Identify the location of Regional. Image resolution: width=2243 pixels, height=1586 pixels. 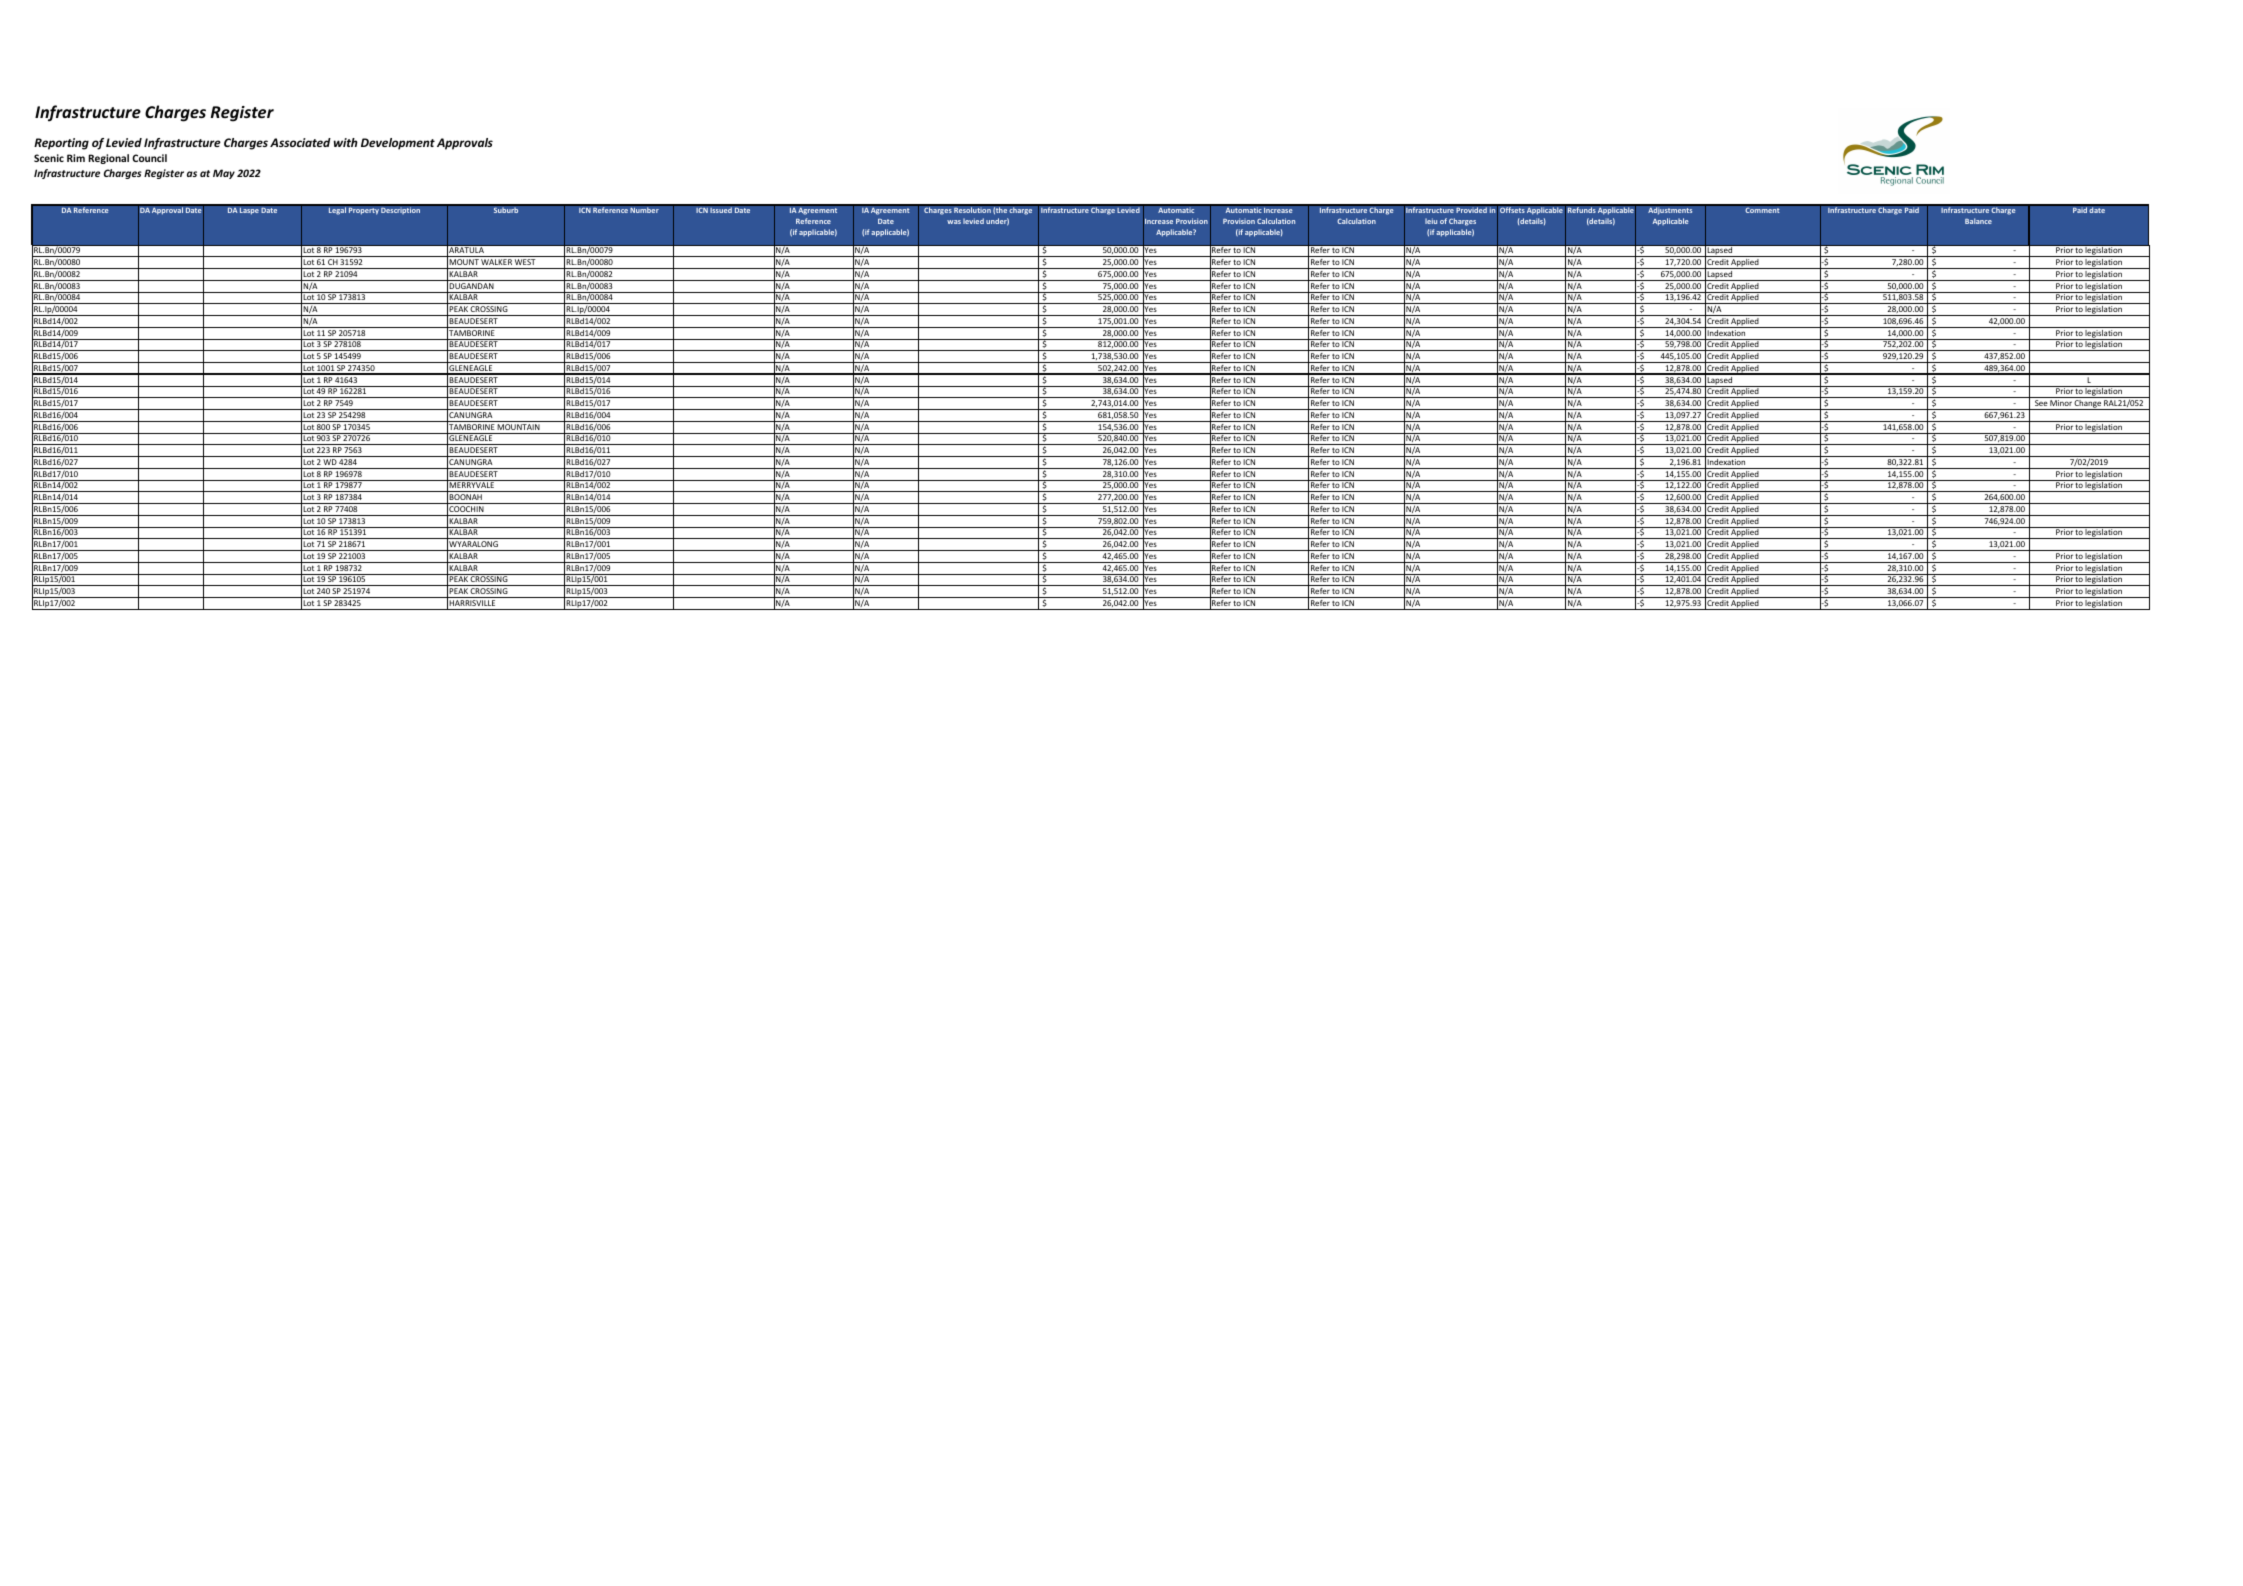
(108, 159).
